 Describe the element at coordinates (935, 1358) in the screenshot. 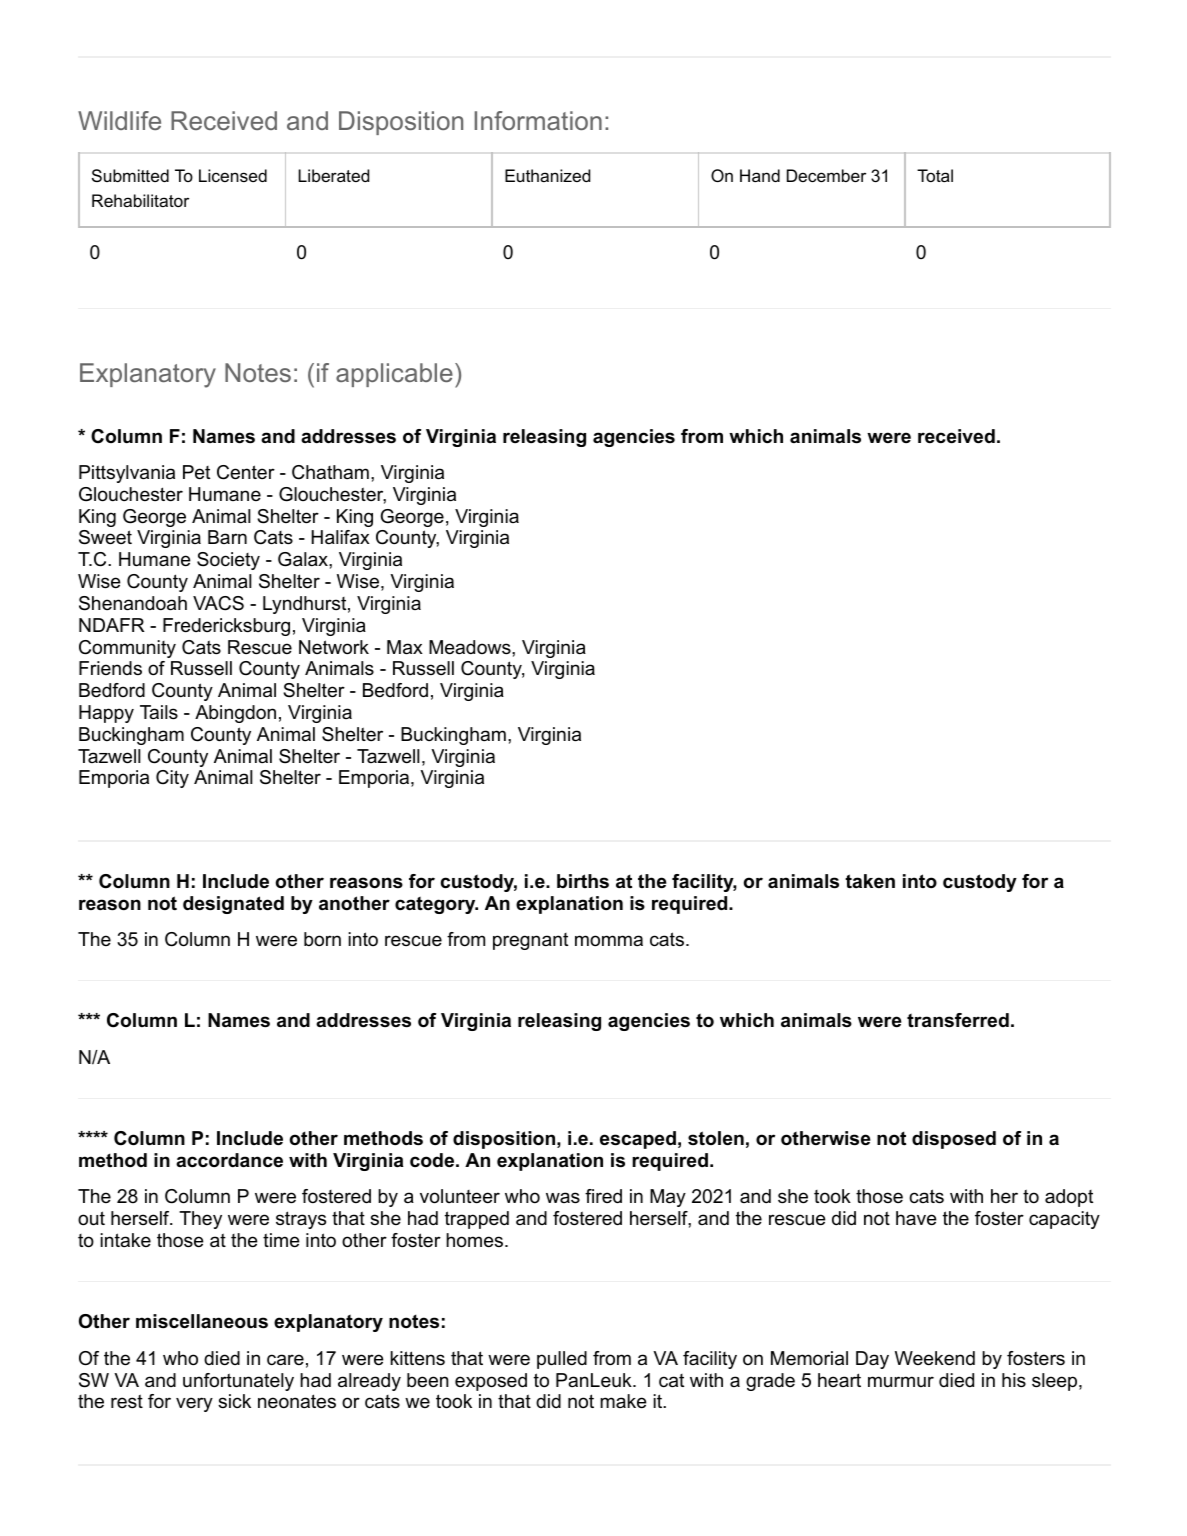

I see `Weekend` at that location.
